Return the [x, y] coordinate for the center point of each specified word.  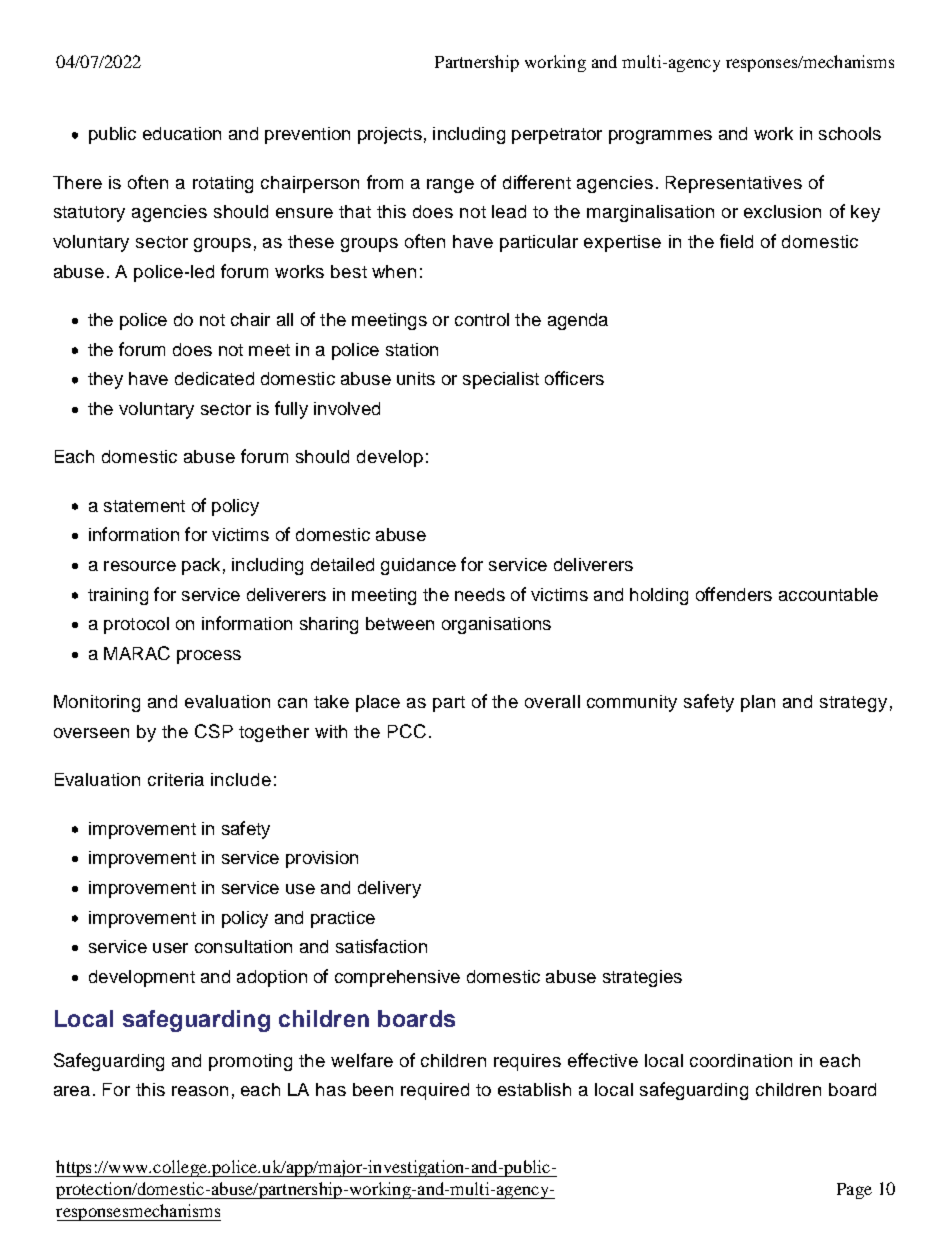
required [435, 1091]
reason [200, 1091]
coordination [741, 1060]
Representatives [734, 184]
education [182, 133]
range [450, 186]
